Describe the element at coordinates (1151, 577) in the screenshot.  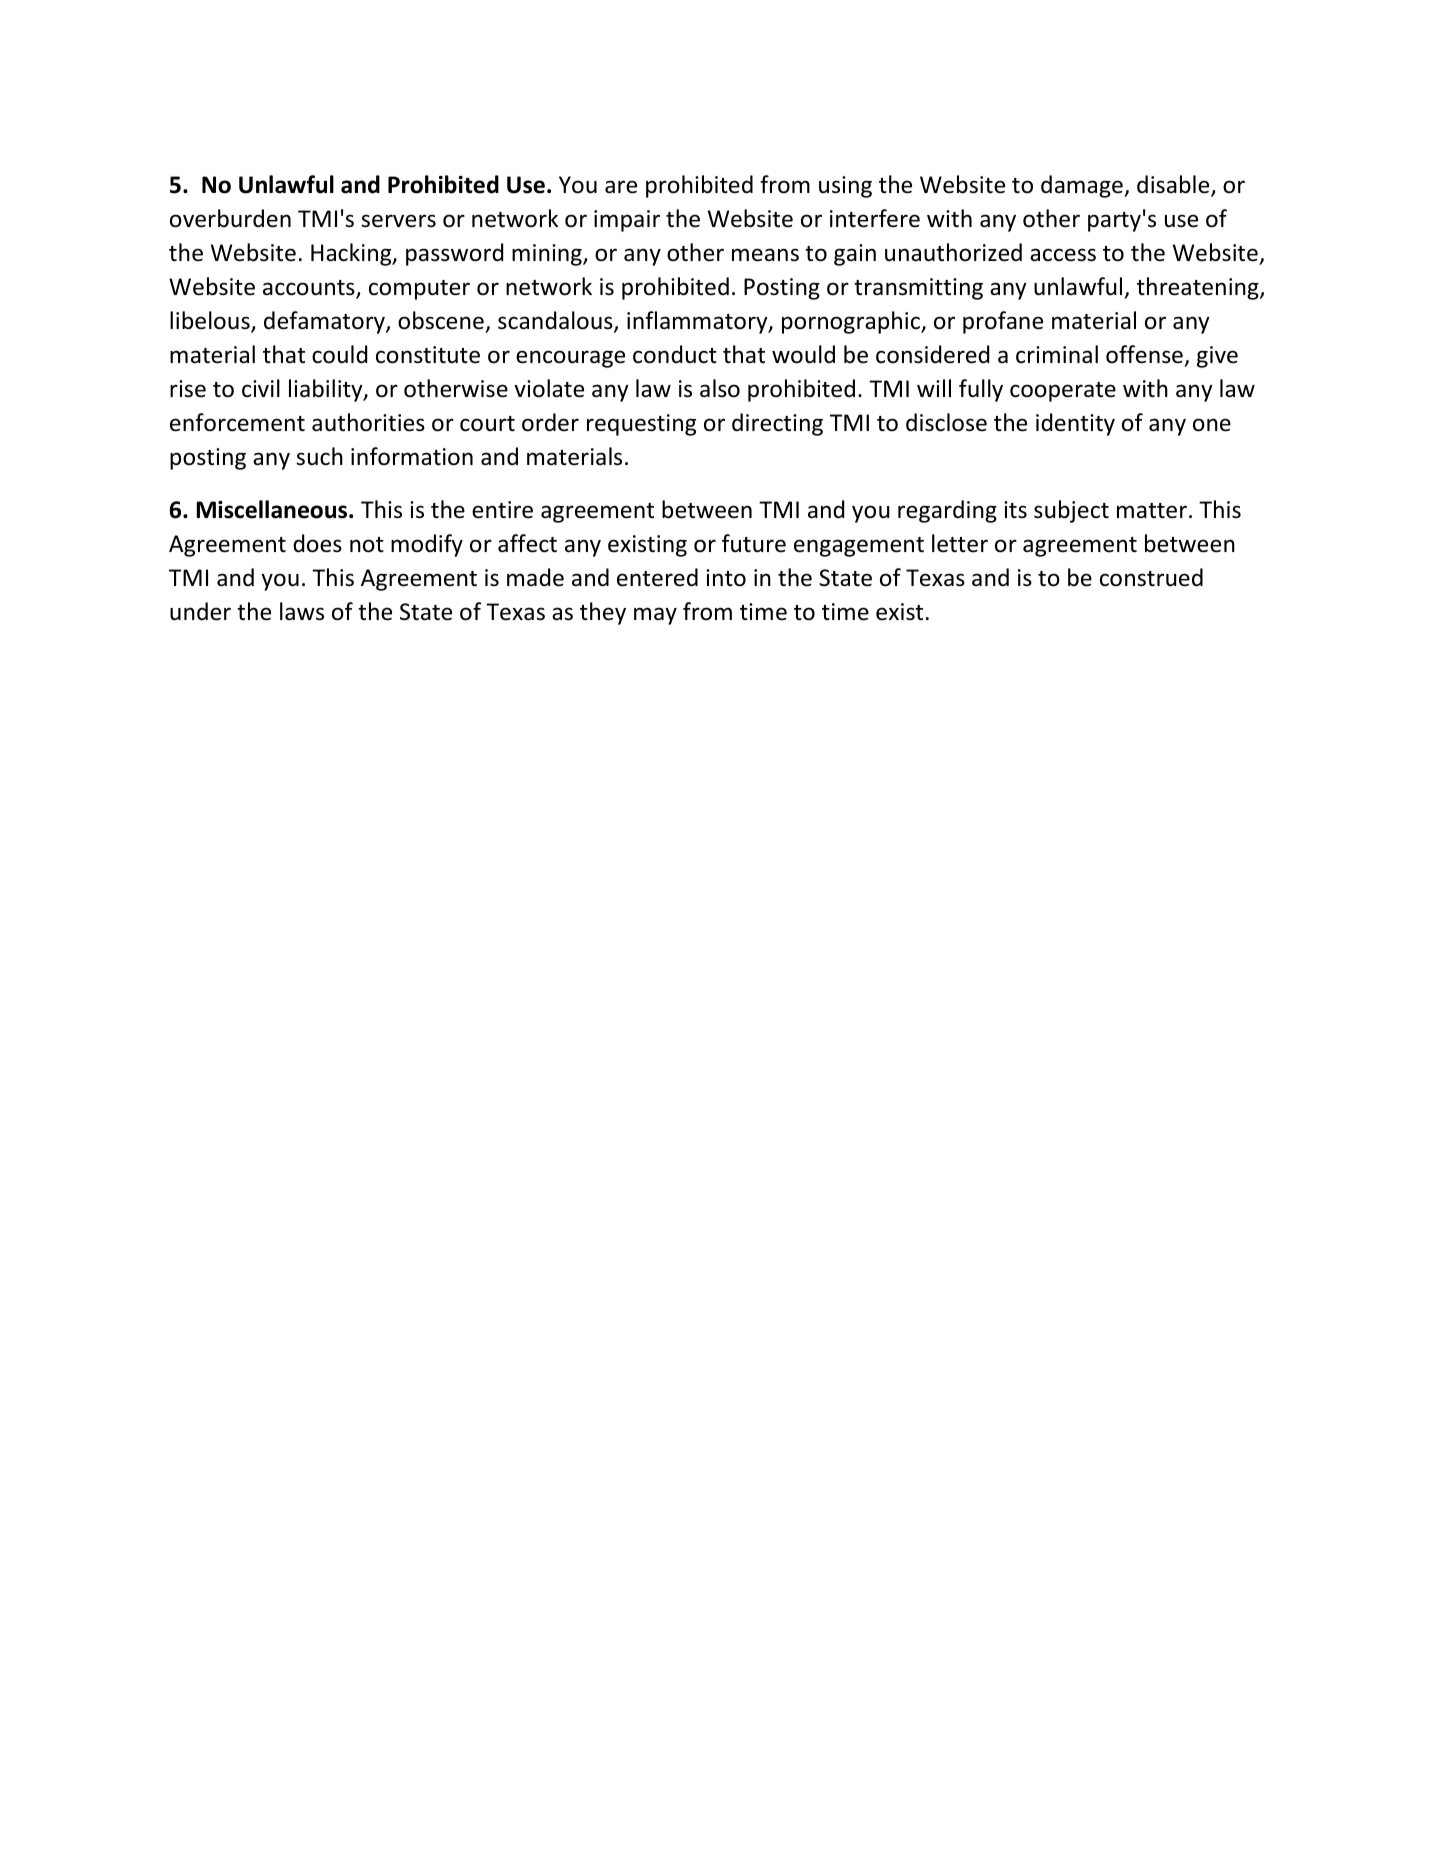
I see `construed` at that location.
